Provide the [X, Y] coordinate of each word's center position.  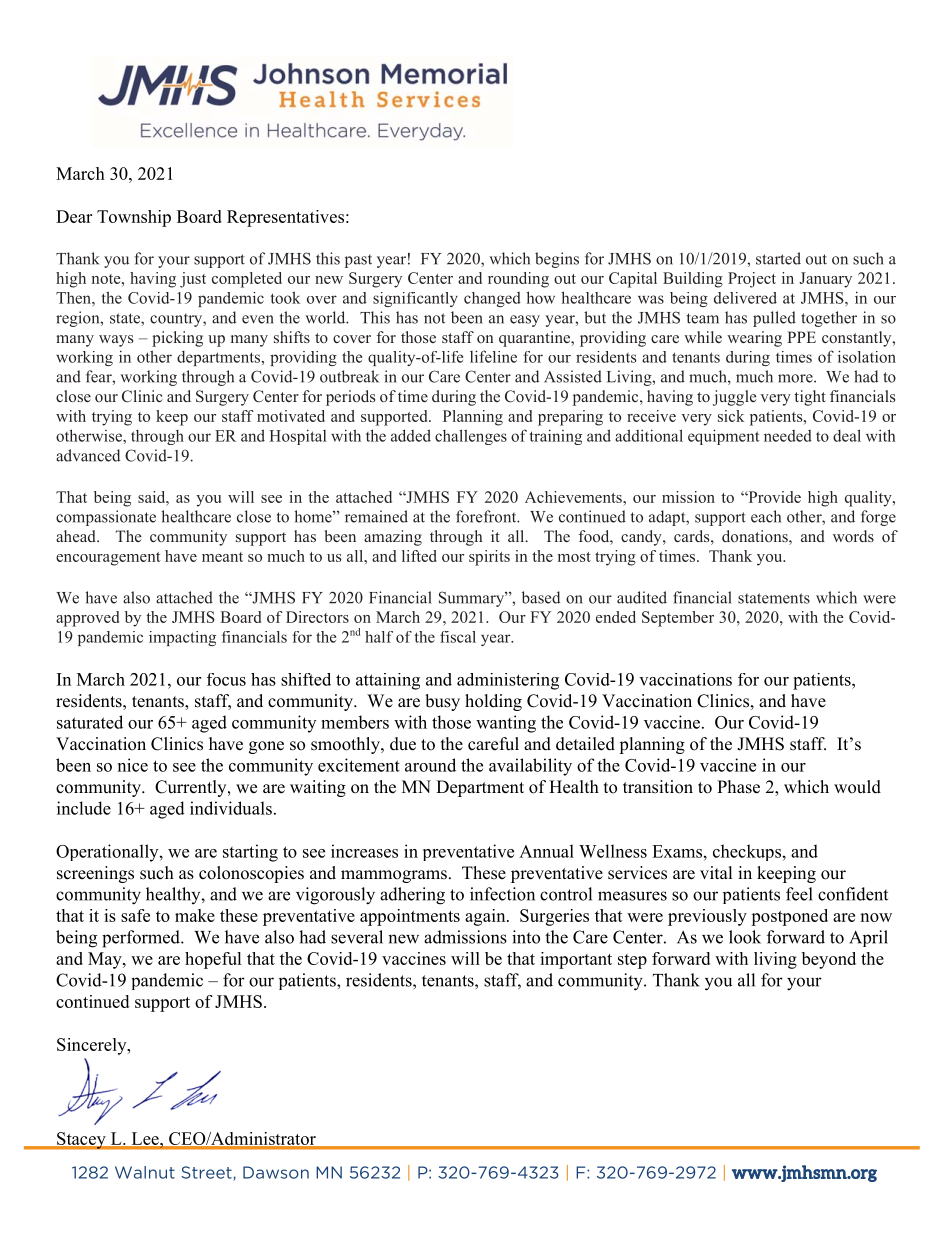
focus [226, 679]
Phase [738, 787]
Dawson [276, 1172]
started [778, 258]
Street [207, 1173]
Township [134, 218]
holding [493, 702]
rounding [518, 280]
